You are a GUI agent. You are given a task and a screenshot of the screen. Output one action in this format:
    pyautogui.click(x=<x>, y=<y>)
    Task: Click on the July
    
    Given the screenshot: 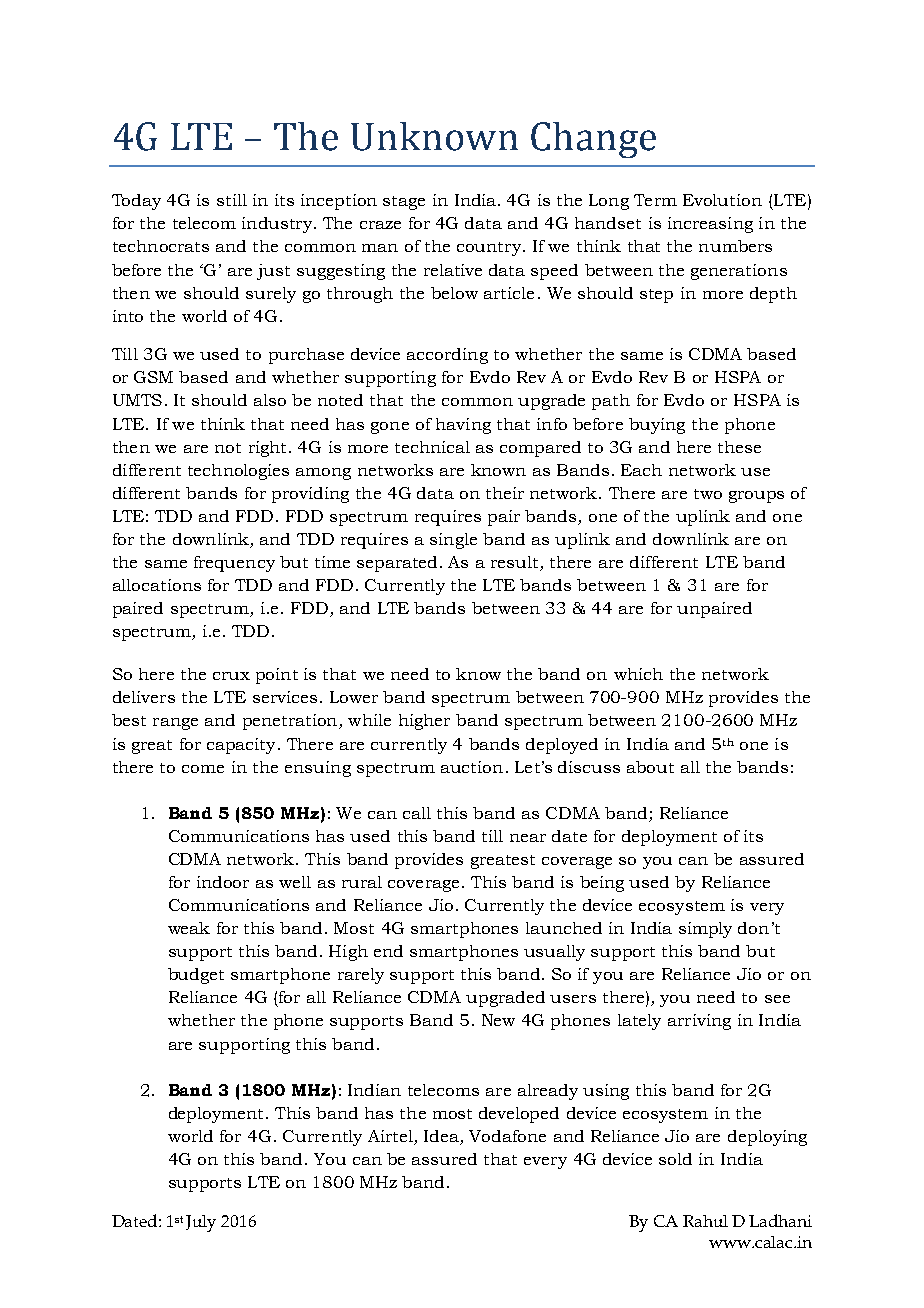 What is the action you would take?
    pyautogui.click(x=201, y=1223)
